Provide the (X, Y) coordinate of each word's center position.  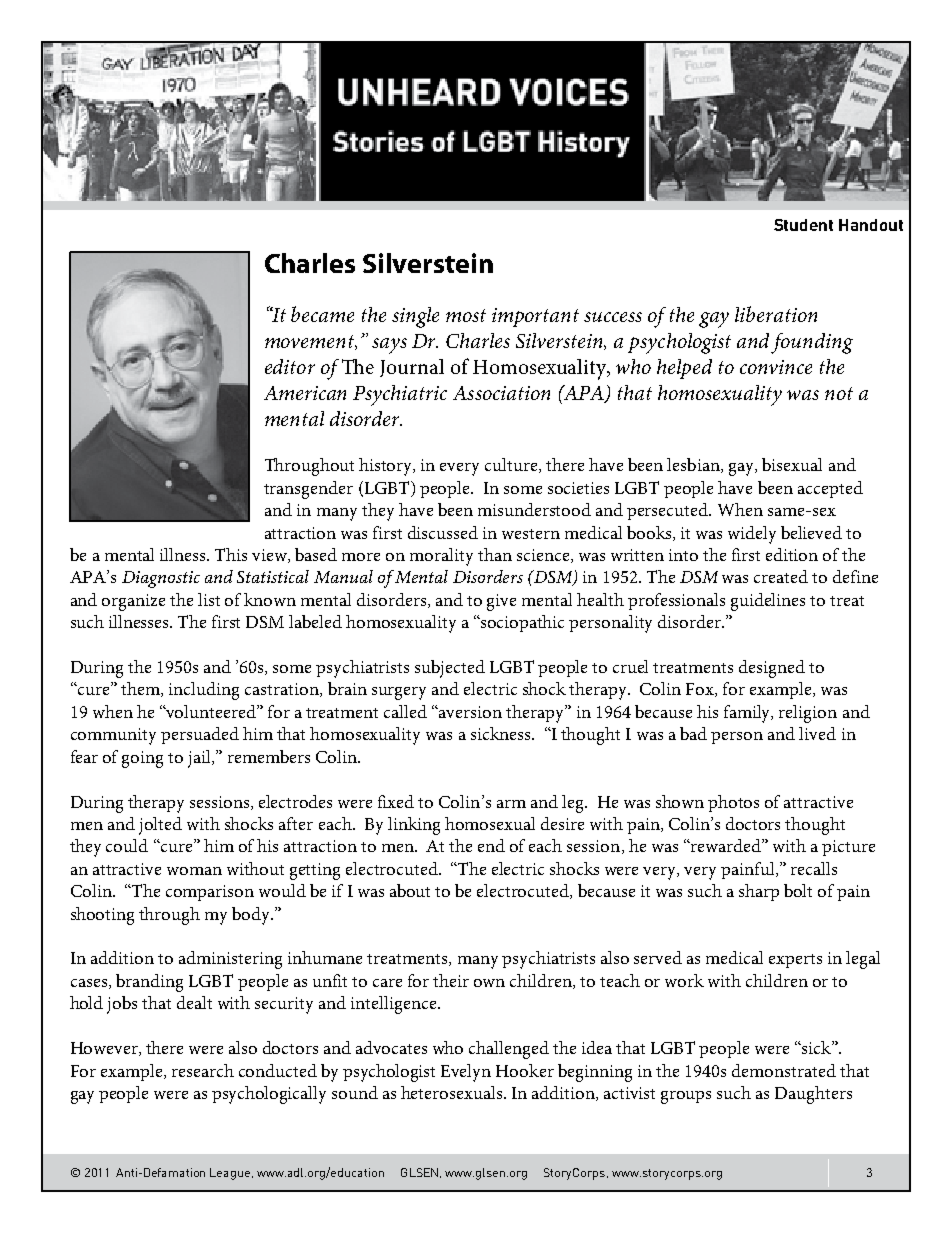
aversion (470, 712)
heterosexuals (453, 1092)
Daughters (813, 1095)
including (204, 691)
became (322, 314)
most (466, 315)
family (748, 714)
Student (803, 225)
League (231, 1174)
